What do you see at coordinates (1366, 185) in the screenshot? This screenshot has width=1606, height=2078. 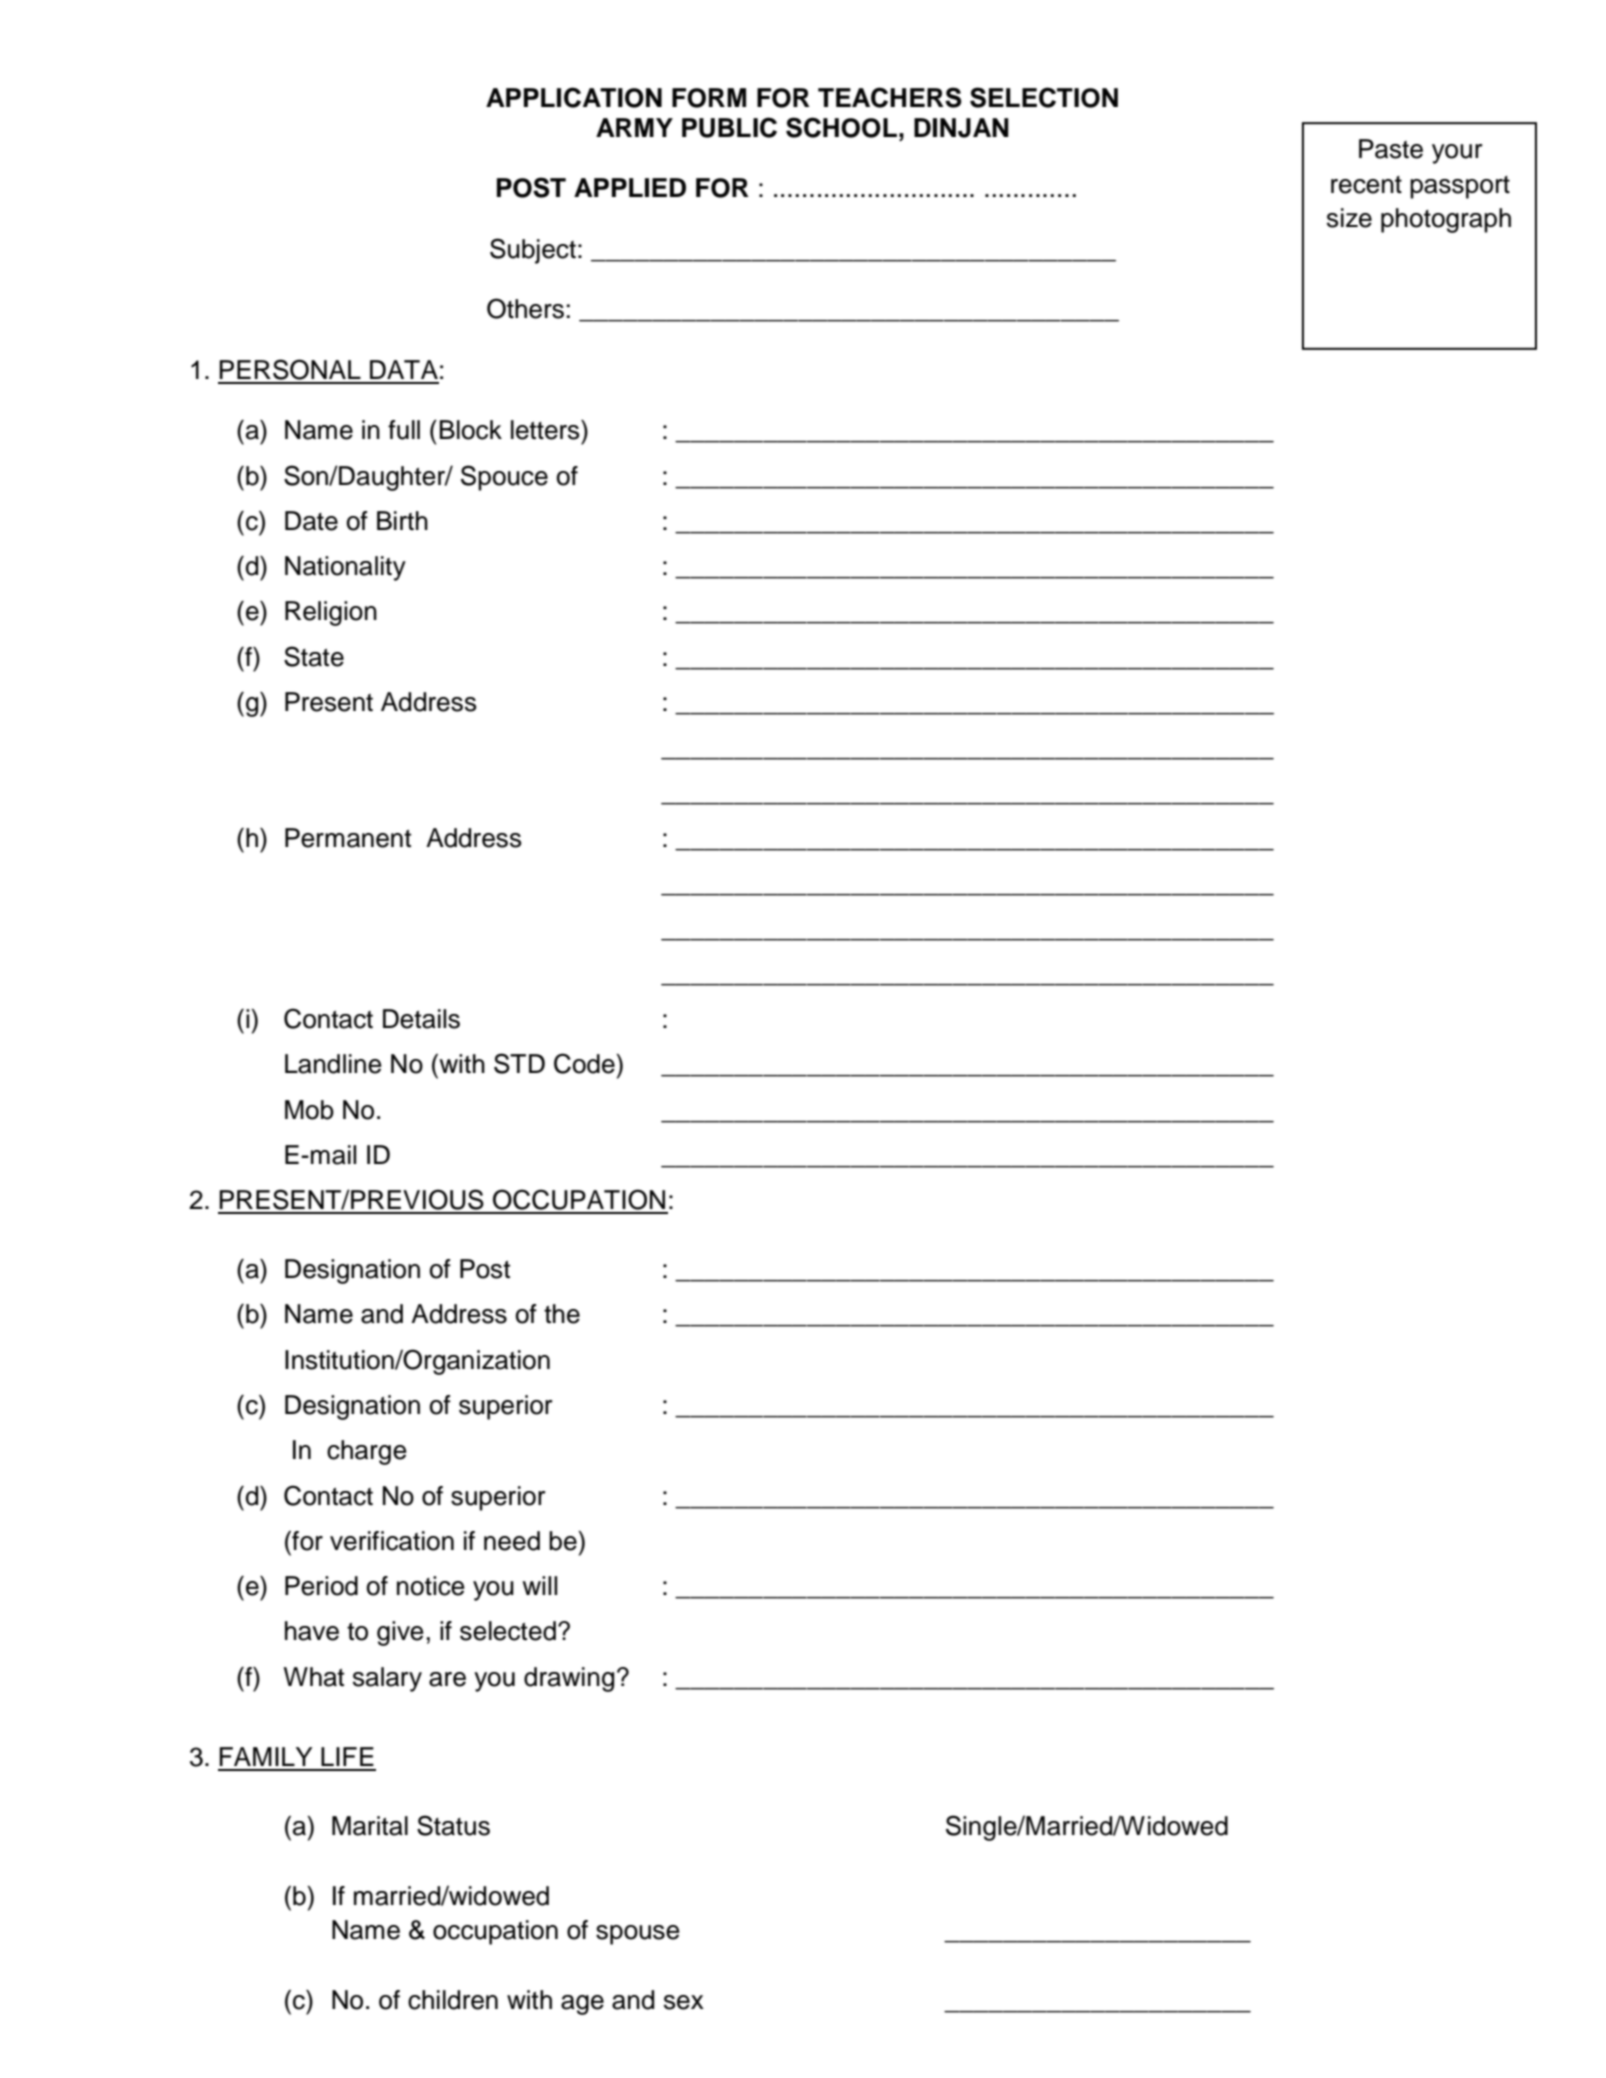 I see `recent` at bounding box center [1366, 185].
